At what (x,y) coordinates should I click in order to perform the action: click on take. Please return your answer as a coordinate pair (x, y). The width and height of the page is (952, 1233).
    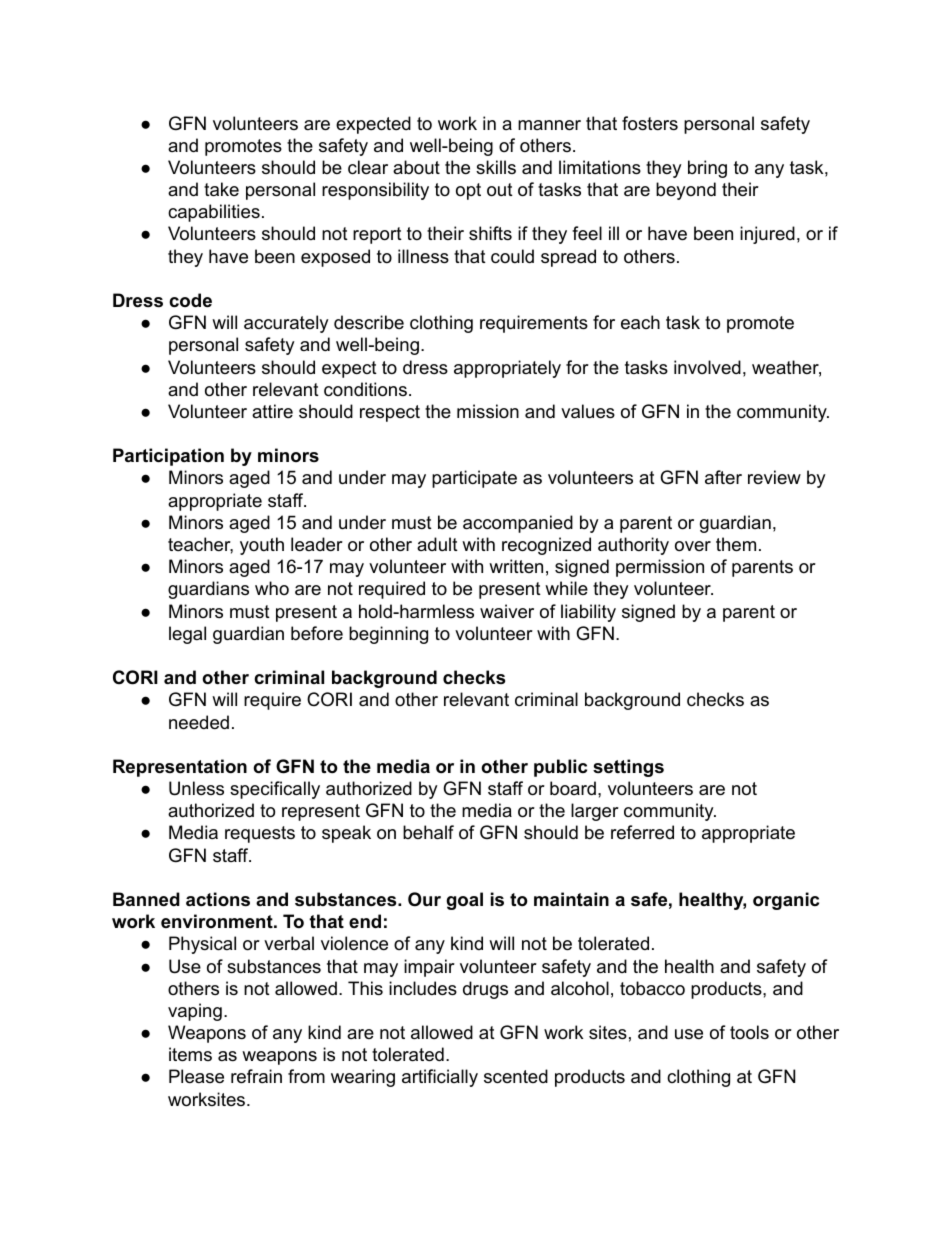
    Looking at the image, I should click on (221, 189).
